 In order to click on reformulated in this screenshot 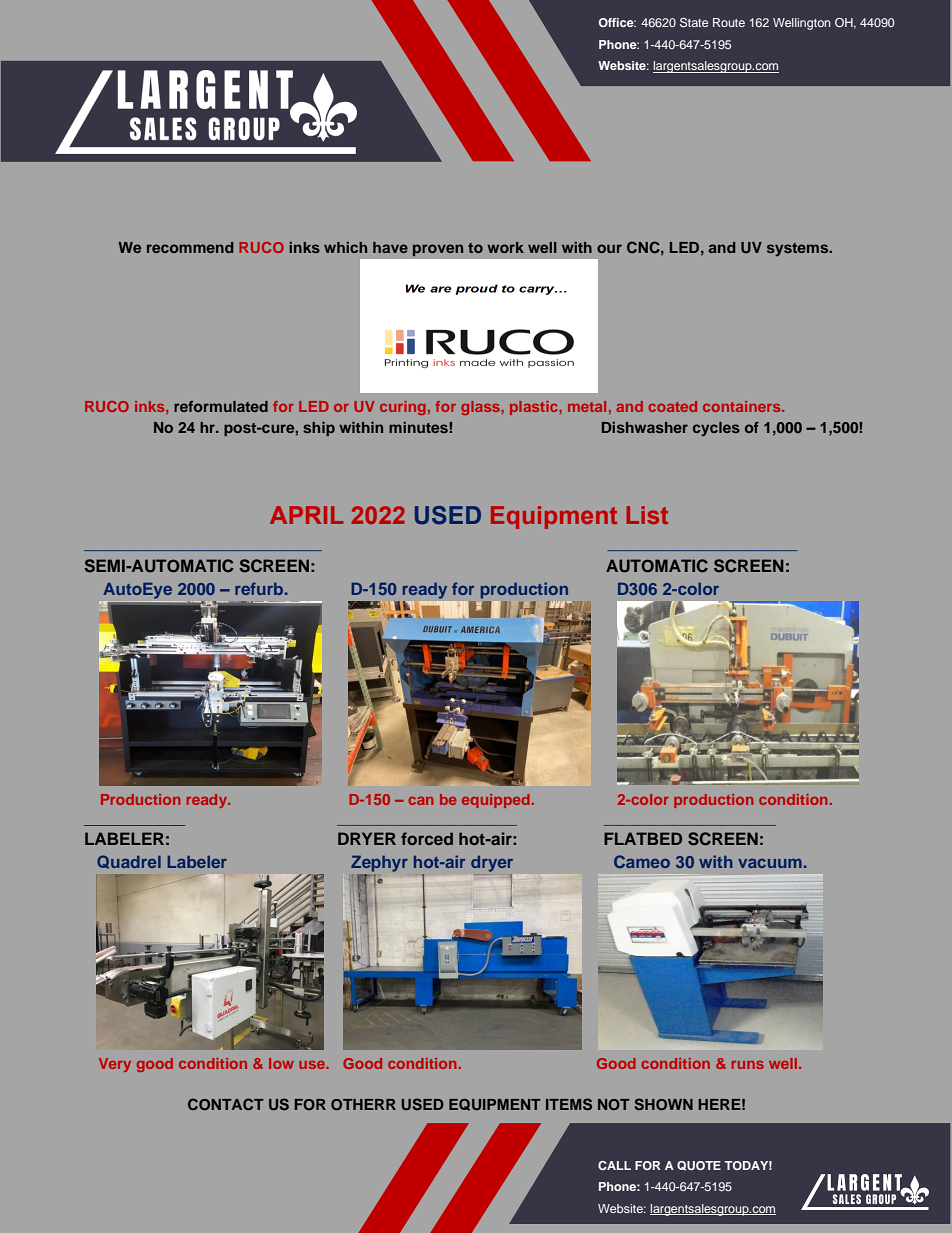, I will do `click(221, 406)`.
